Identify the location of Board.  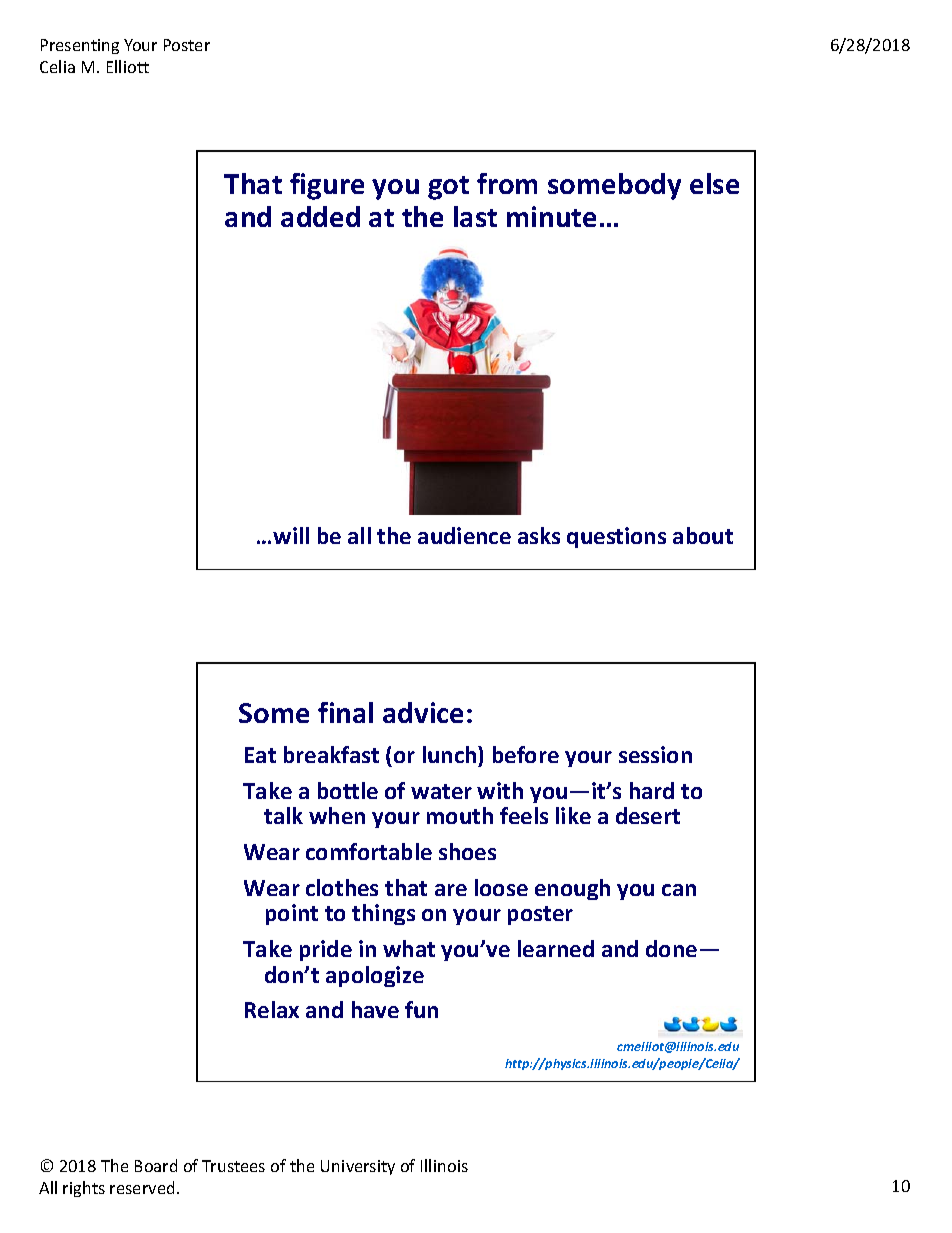
(156, 1165).
